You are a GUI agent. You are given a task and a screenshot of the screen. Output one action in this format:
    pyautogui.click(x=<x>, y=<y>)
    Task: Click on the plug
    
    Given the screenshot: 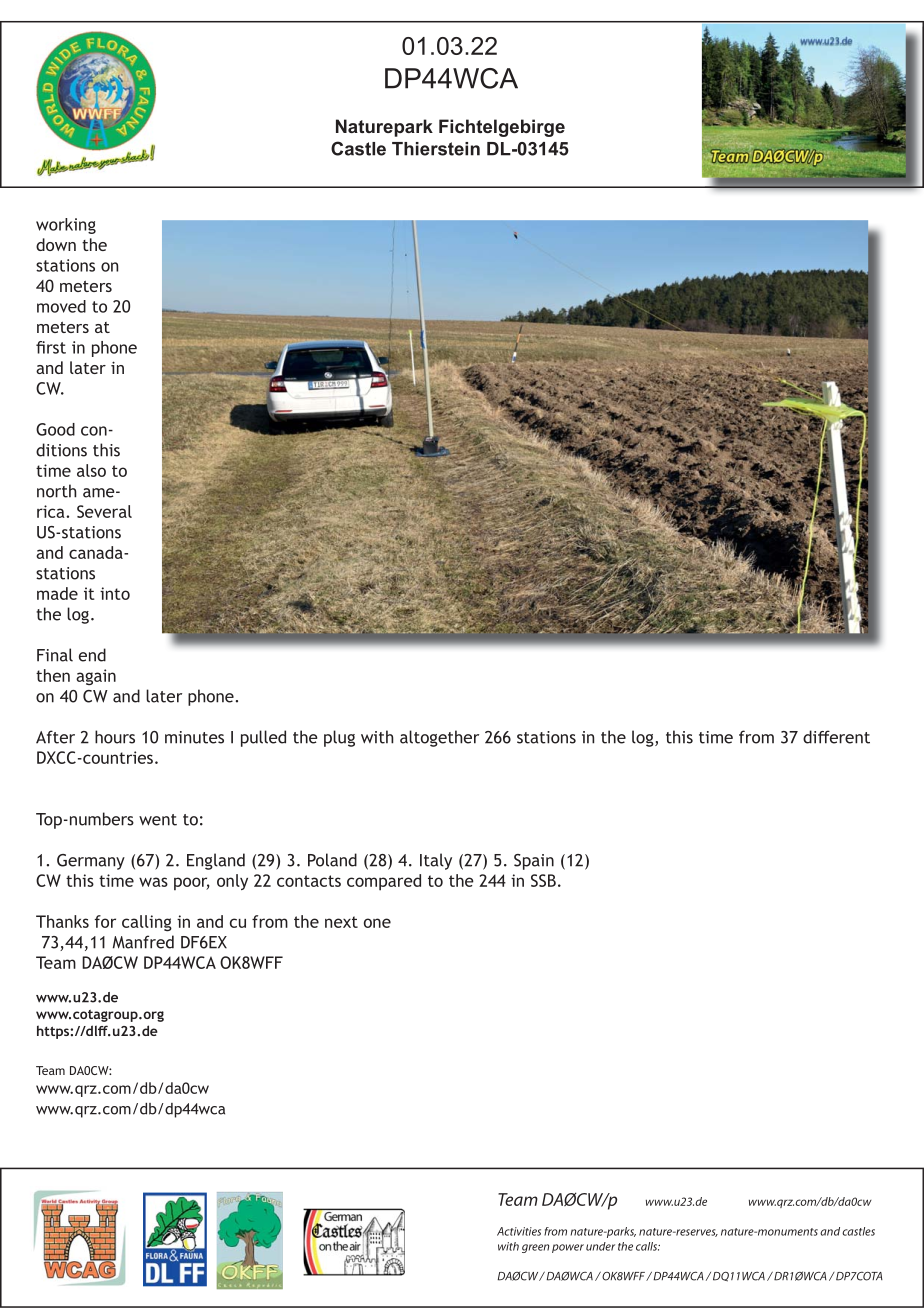 What is the action you would take?
    pyautogui.click(x=339, y=738)
